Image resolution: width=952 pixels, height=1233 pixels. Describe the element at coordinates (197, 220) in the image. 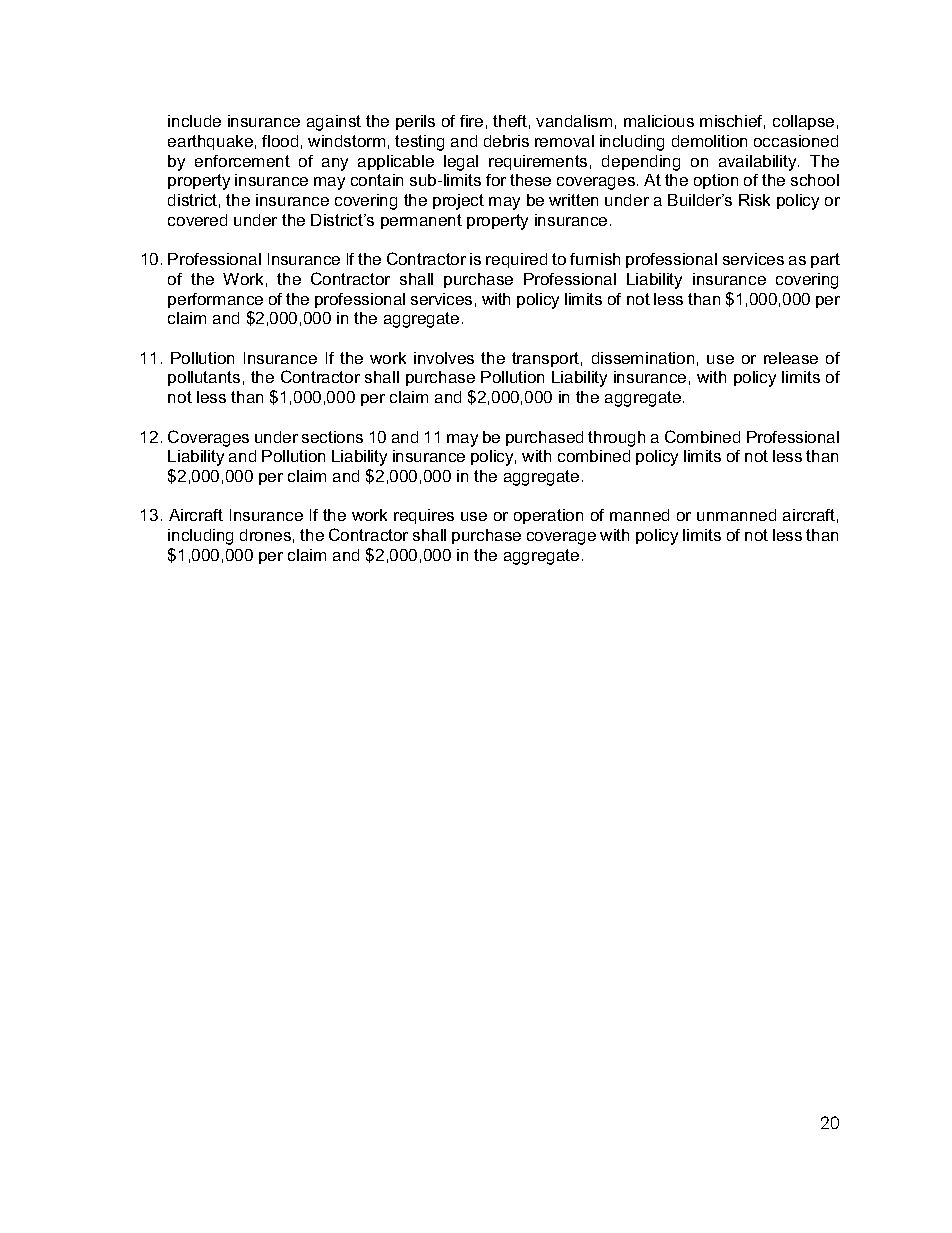

I see `covered` at that location.
